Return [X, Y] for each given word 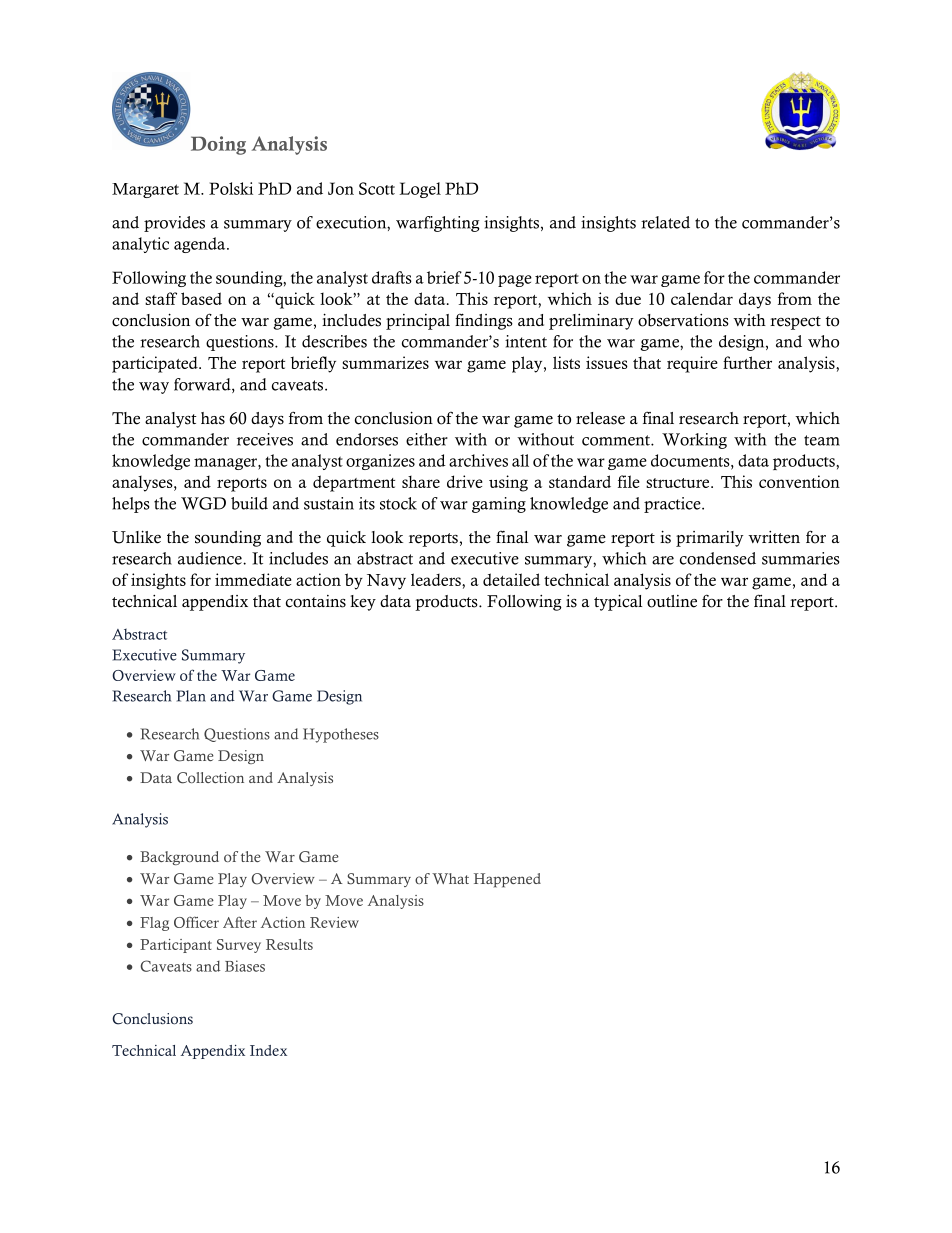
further [747, 362]
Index [268, 1050]
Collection [210, 778]
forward [203, 385]
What [450, 878]
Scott [377, 188]
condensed [718, 558]
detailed [511, 579]
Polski [231, 188]
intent [526, 341]
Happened [507, 880]
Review [334, 922]
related [665, 222]
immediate [253, 579]
